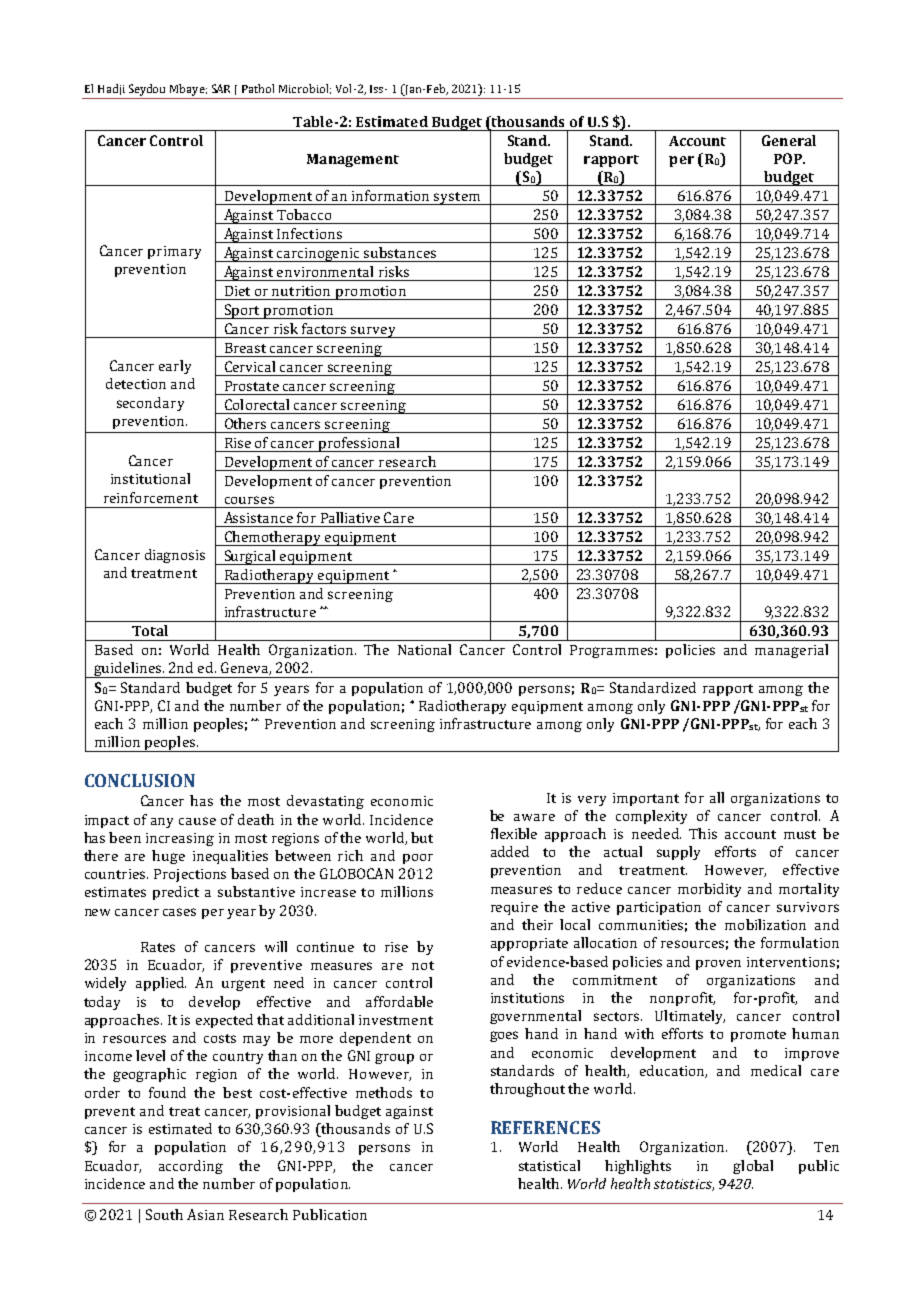 The width and height of the document is (924, 1308). I want to click on managerial, so click(791, 651).
